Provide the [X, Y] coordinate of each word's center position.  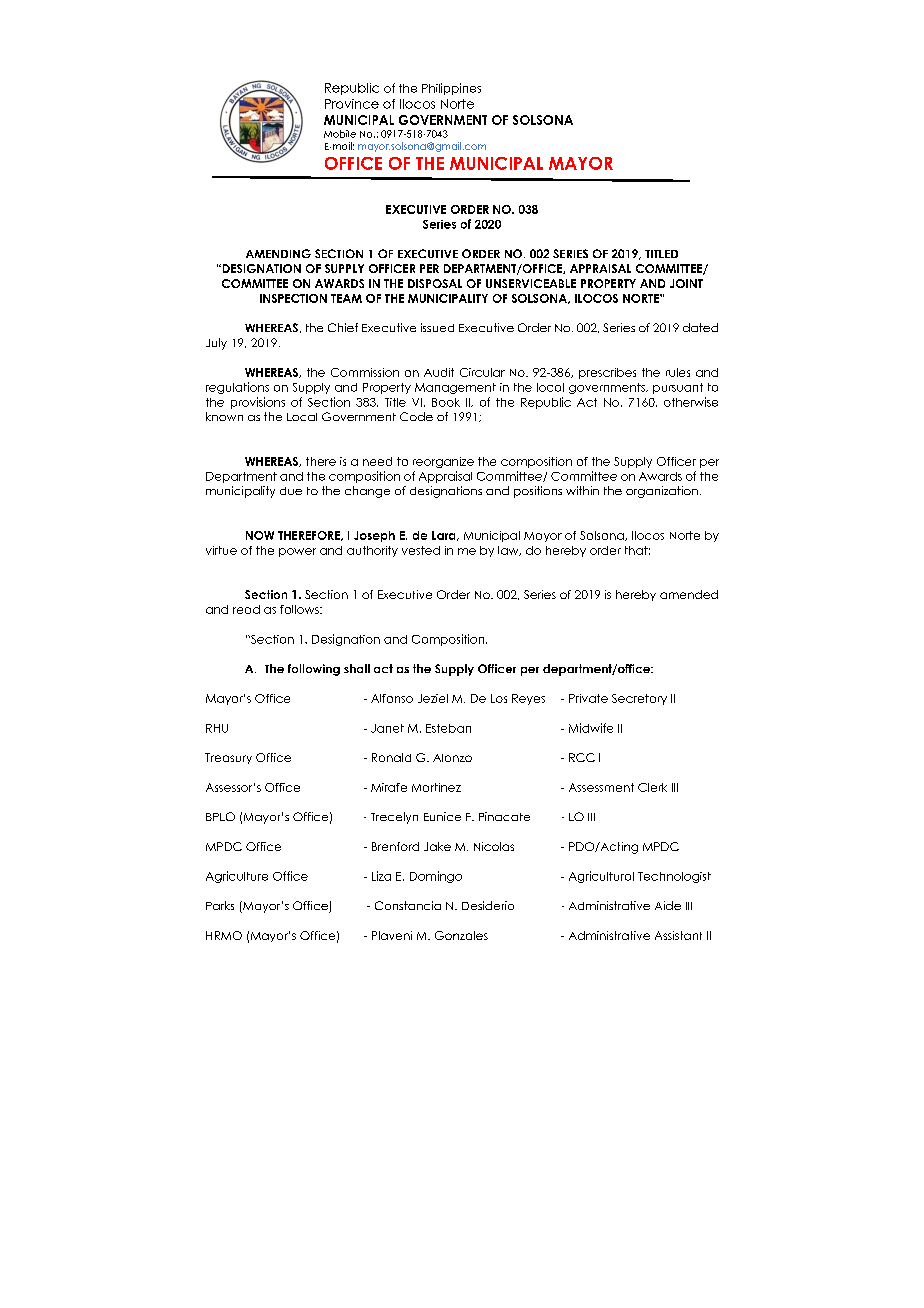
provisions [258, 403]
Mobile [340, 134]
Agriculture [237, 877]
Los [499, 698]
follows [300, 609]
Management [455, 388]
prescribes [607, 373]
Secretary [639, 699]
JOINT [686, 283]
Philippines [451, 89]
